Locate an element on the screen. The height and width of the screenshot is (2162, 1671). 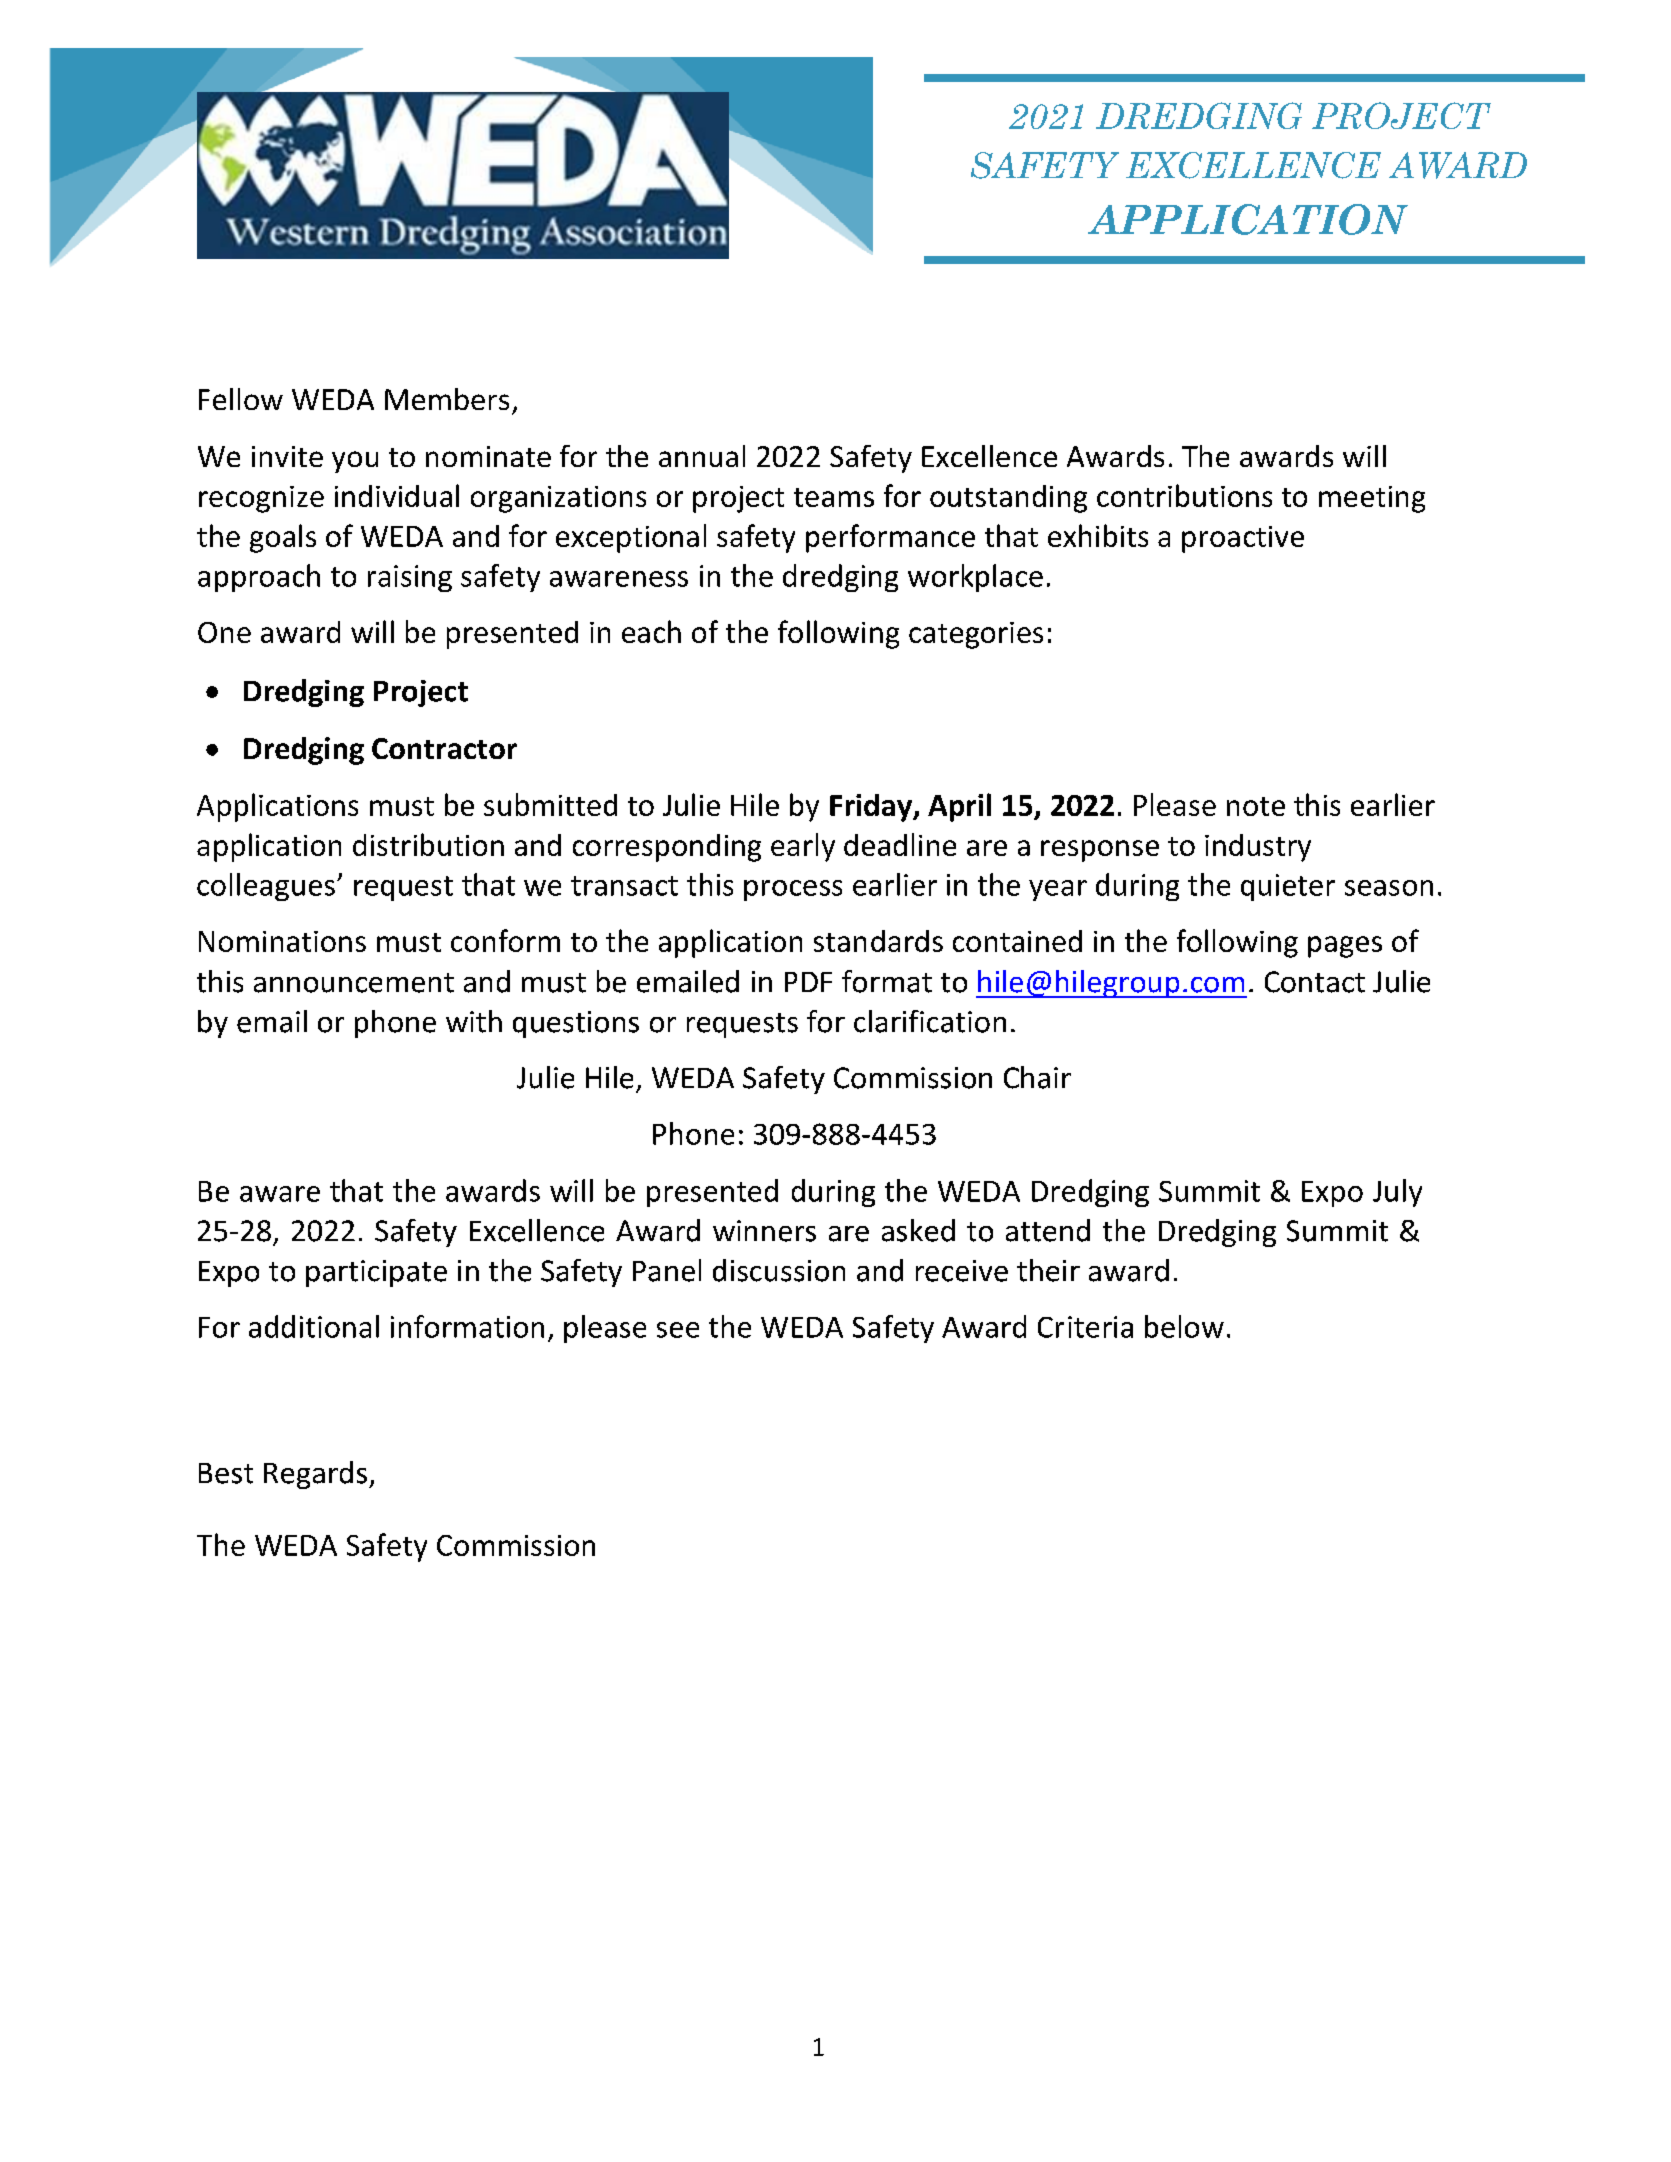
Regards is located at coordinates (315, 1475).
